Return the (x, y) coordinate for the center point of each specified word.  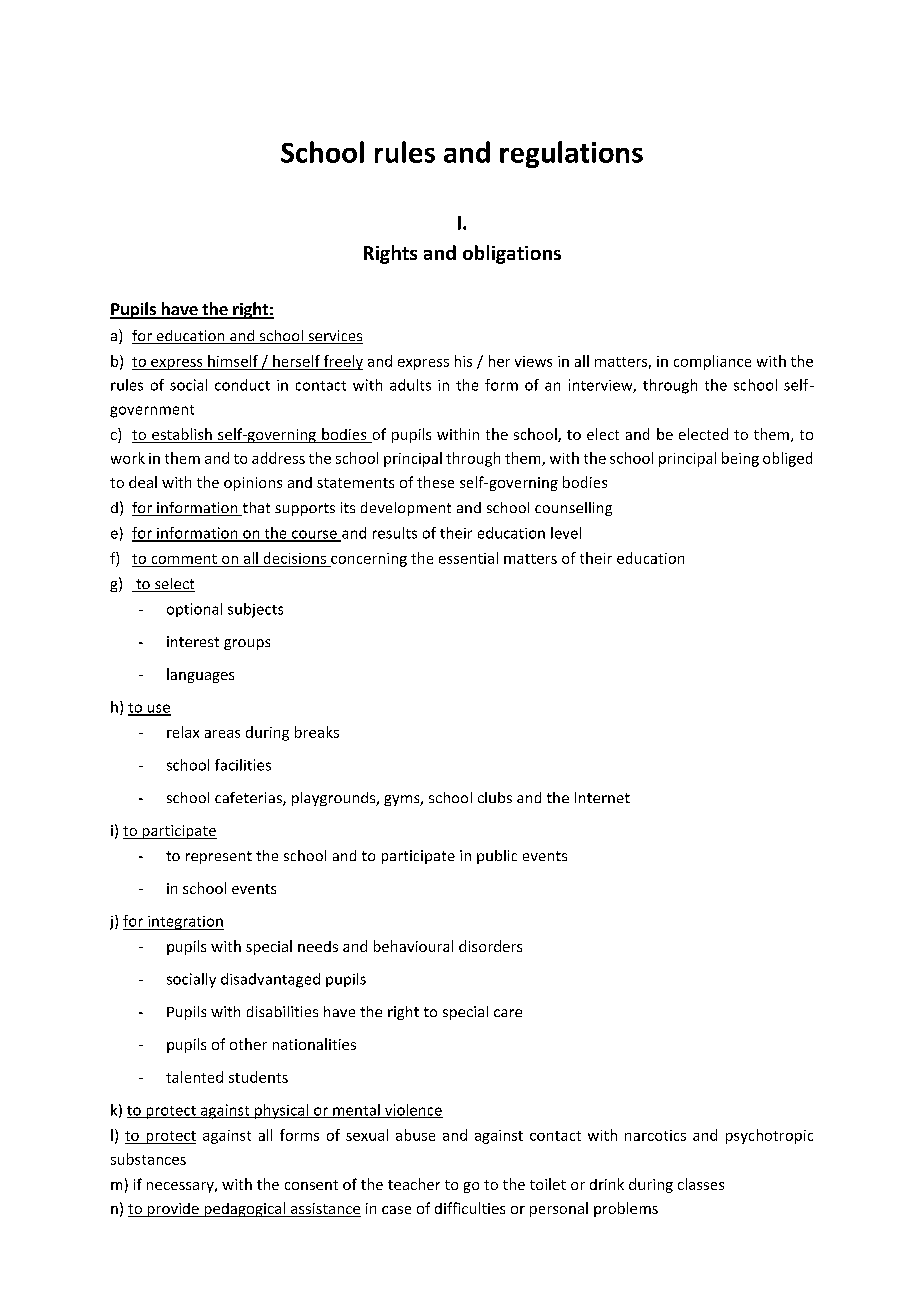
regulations (571, 154)
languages (200, 675)
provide (173, 1210)
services (334, 337)
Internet (602, 797)
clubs (495, 797)
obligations (512, 254)
